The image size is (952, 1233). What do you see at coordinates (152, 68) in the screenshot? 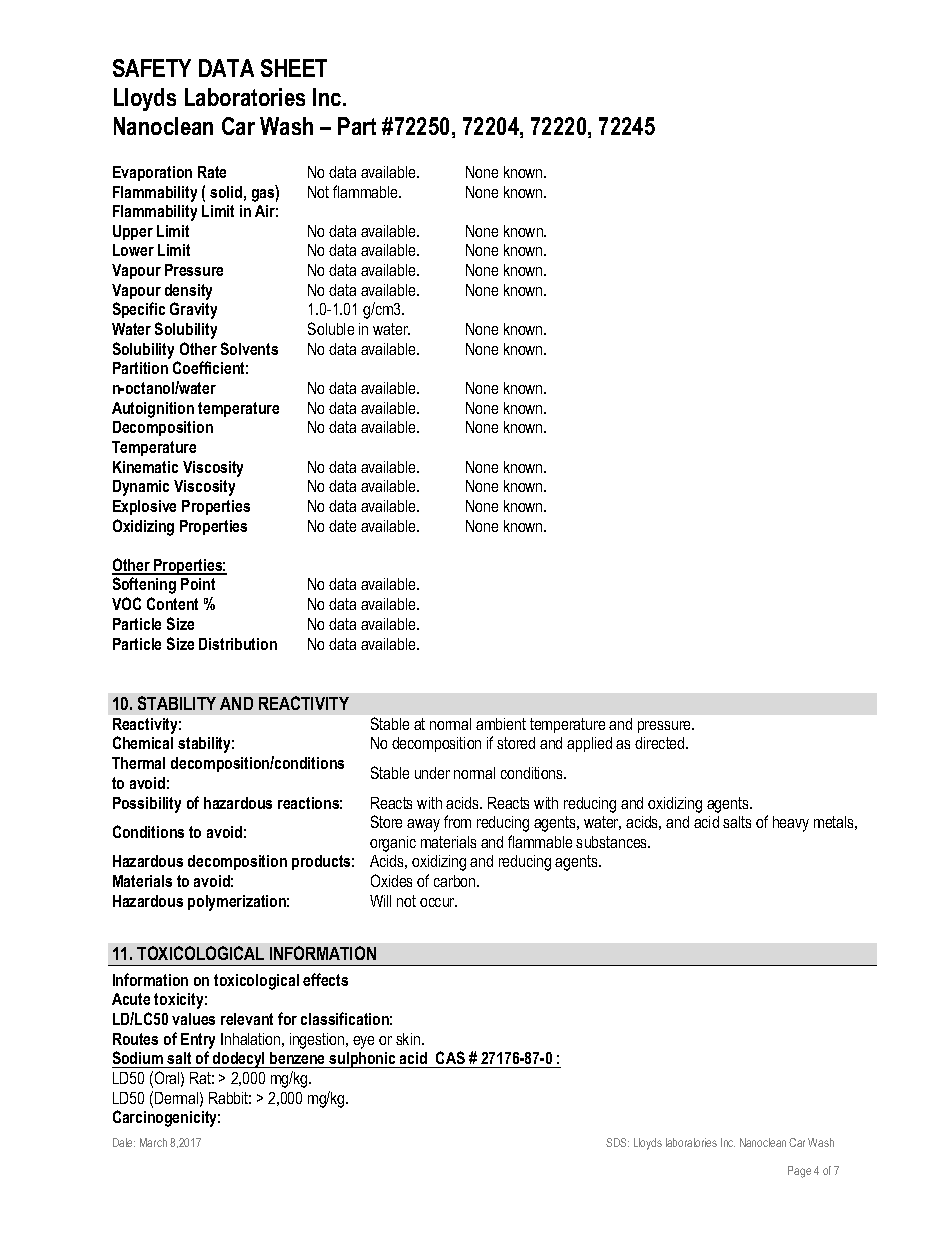
I see `SAFETY` at bounding box center [152, 68].
